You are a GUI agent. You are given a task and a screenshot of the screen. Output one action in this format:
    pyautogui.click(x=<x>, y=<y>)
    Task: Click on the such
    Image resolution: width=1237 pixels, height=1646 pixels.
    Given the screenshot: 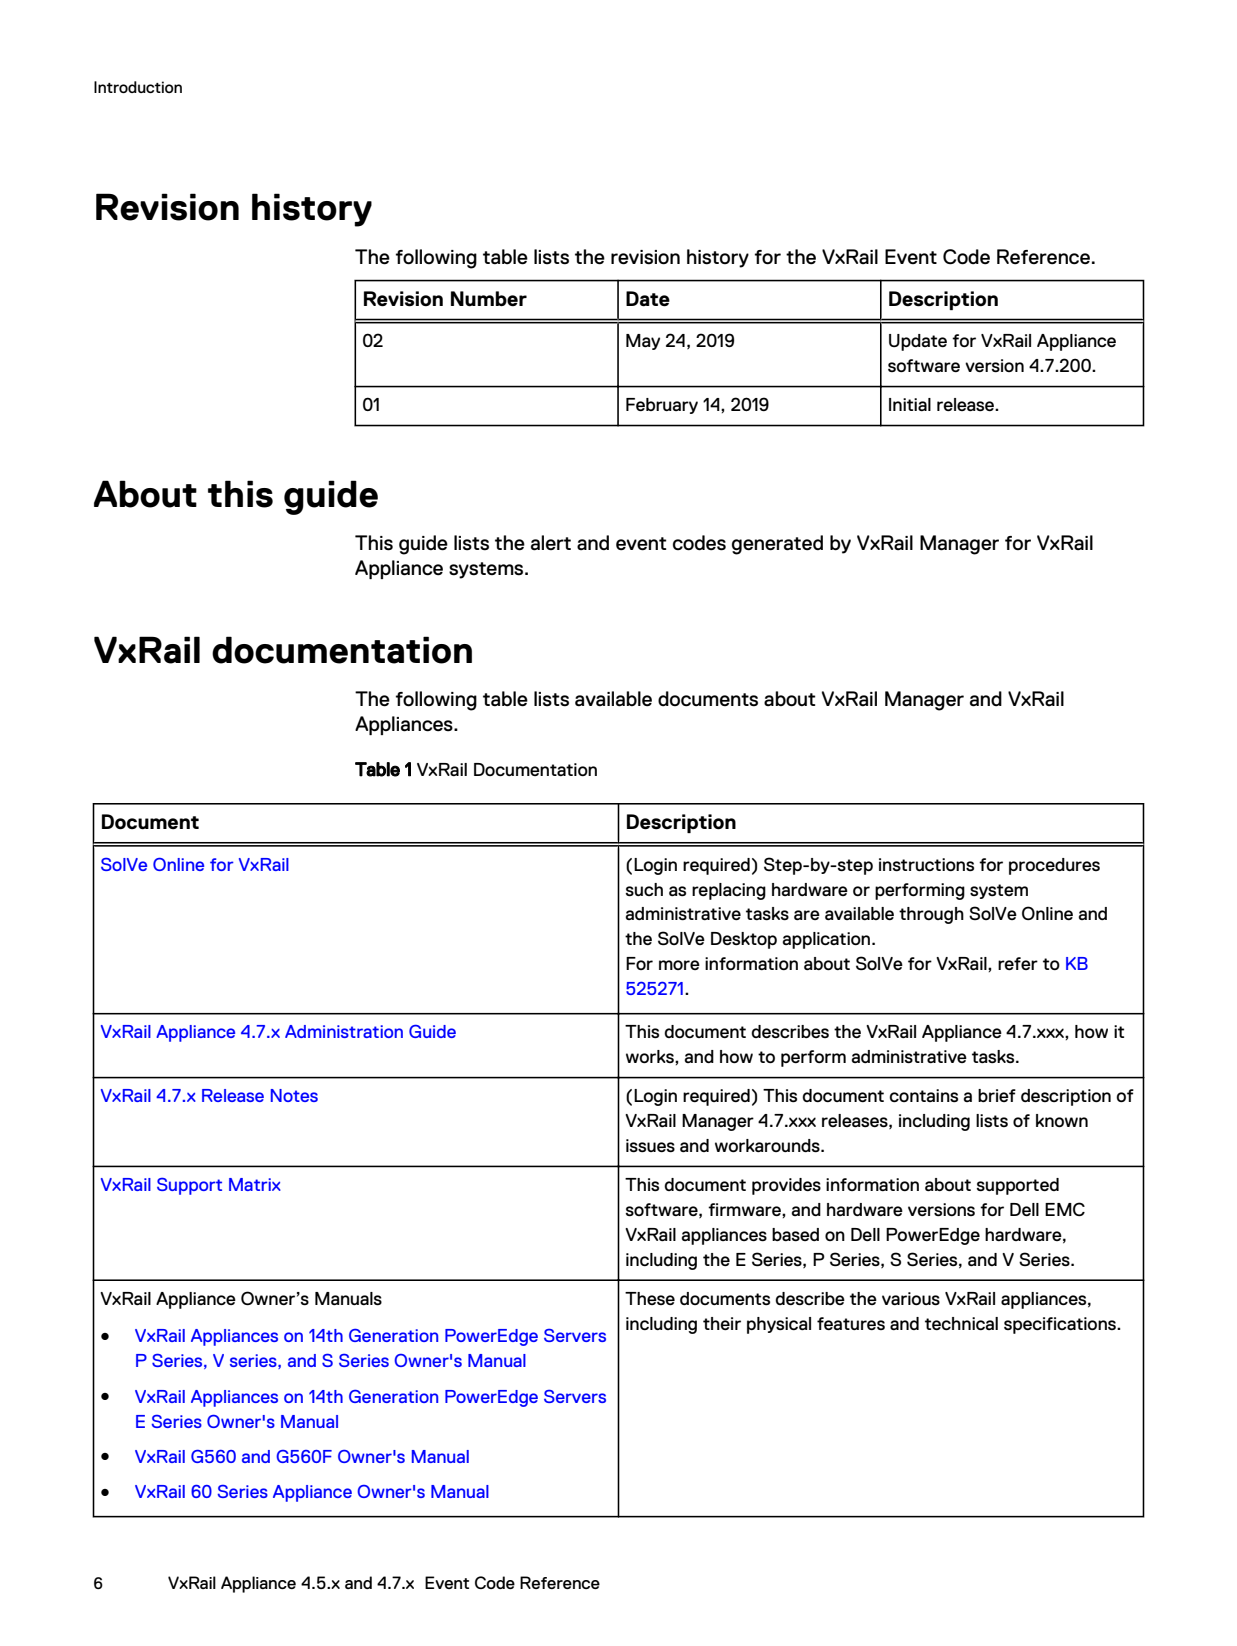 What is the action you would take?
    pyautogui.click(x=644, y=889)
